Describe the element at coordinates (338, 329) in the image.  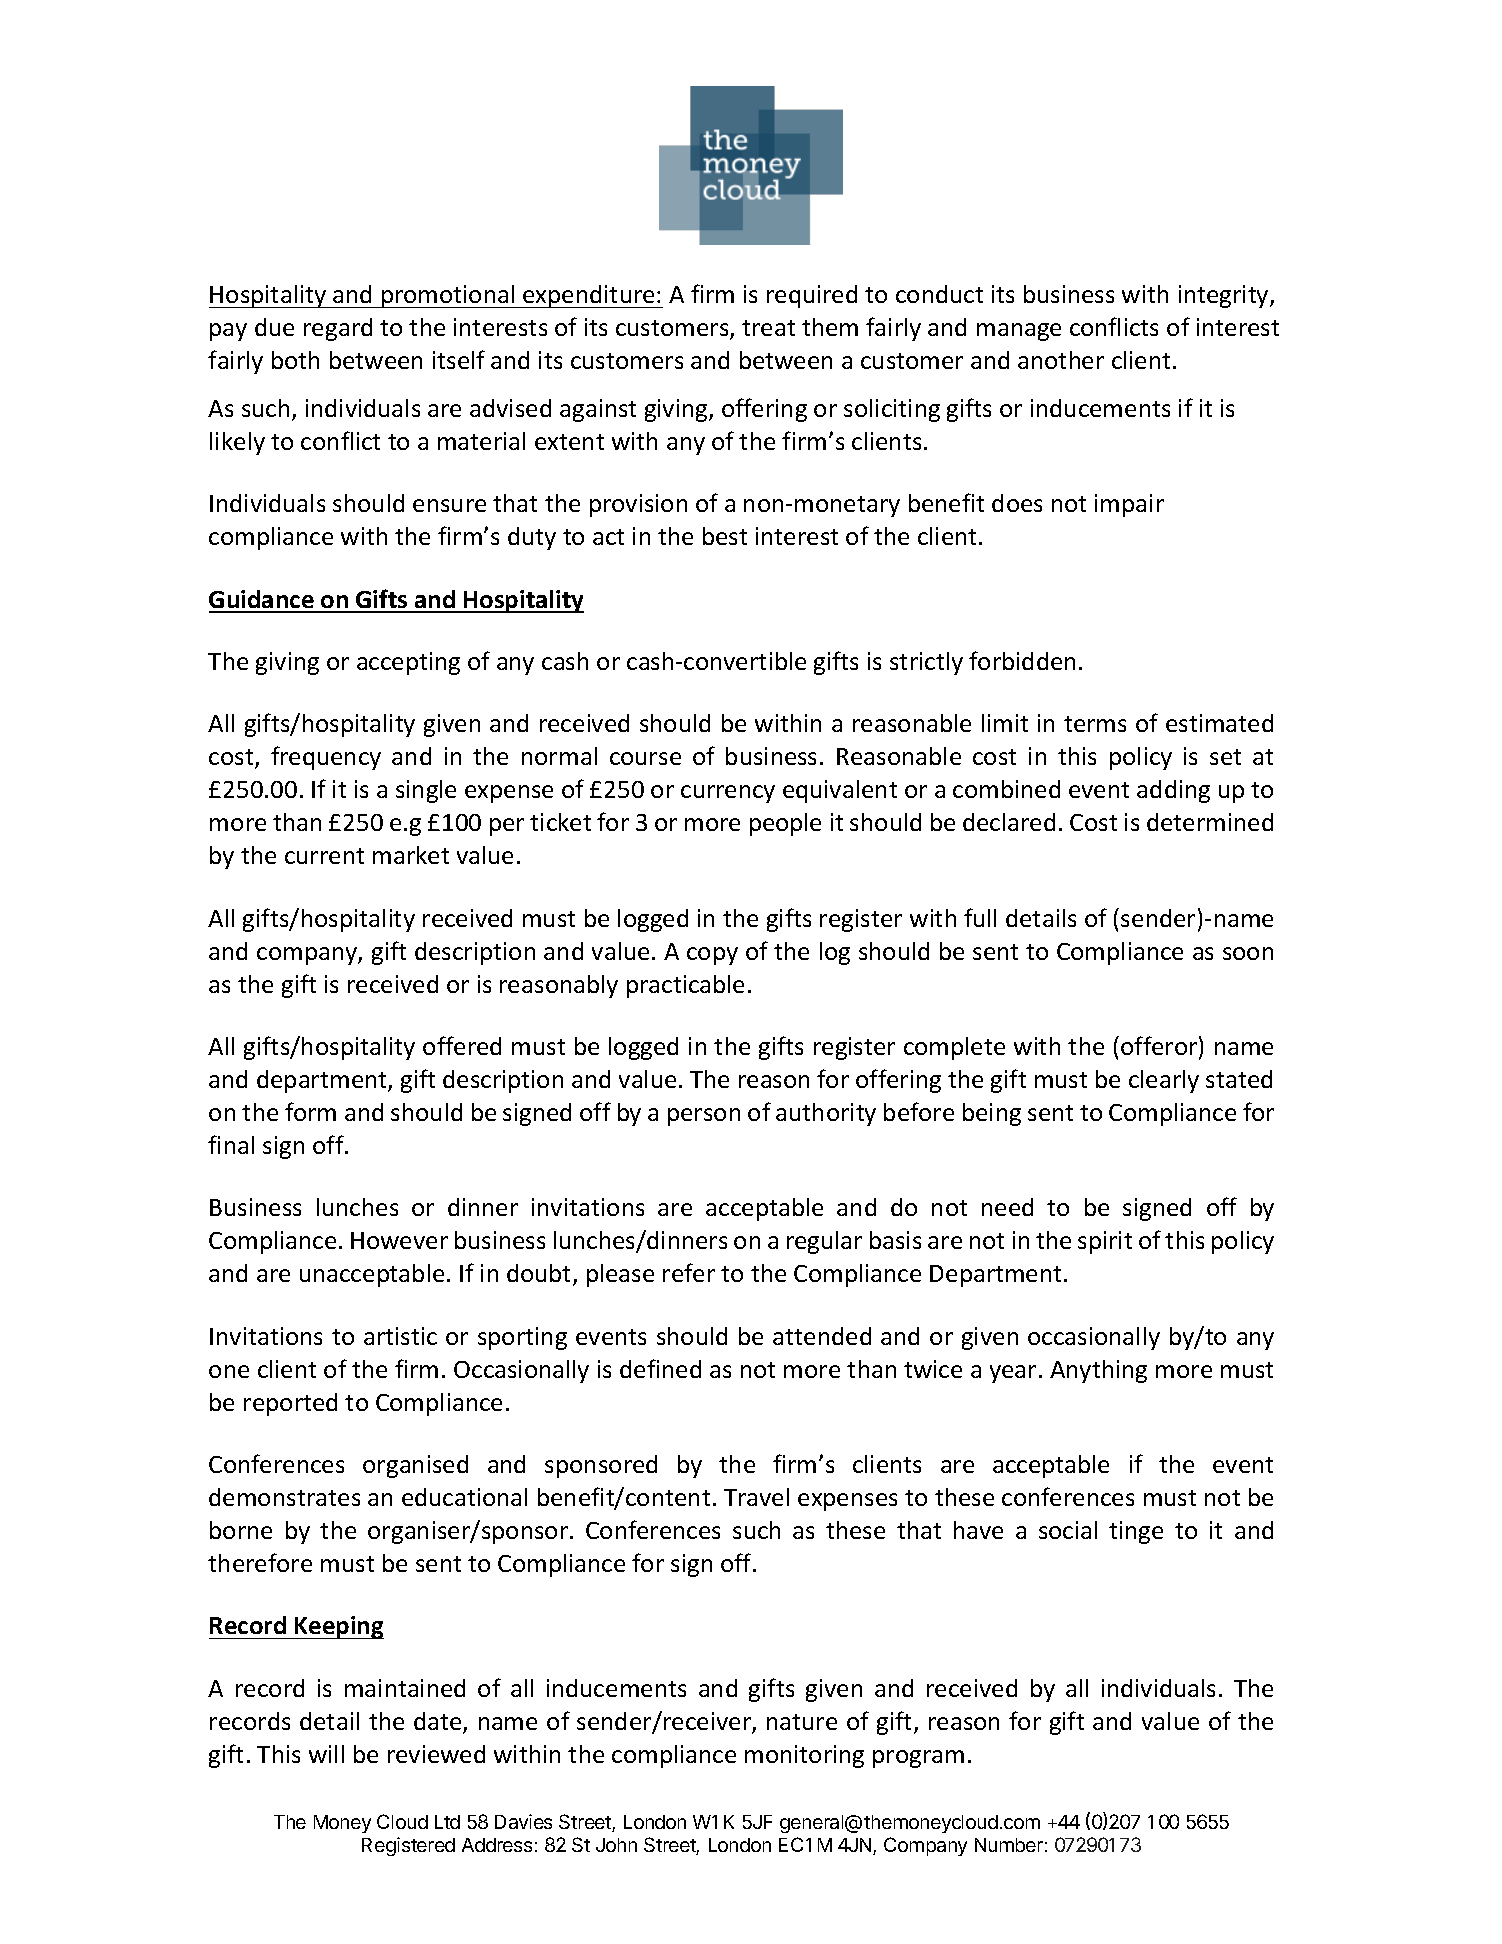
I see `regard` at that location.
